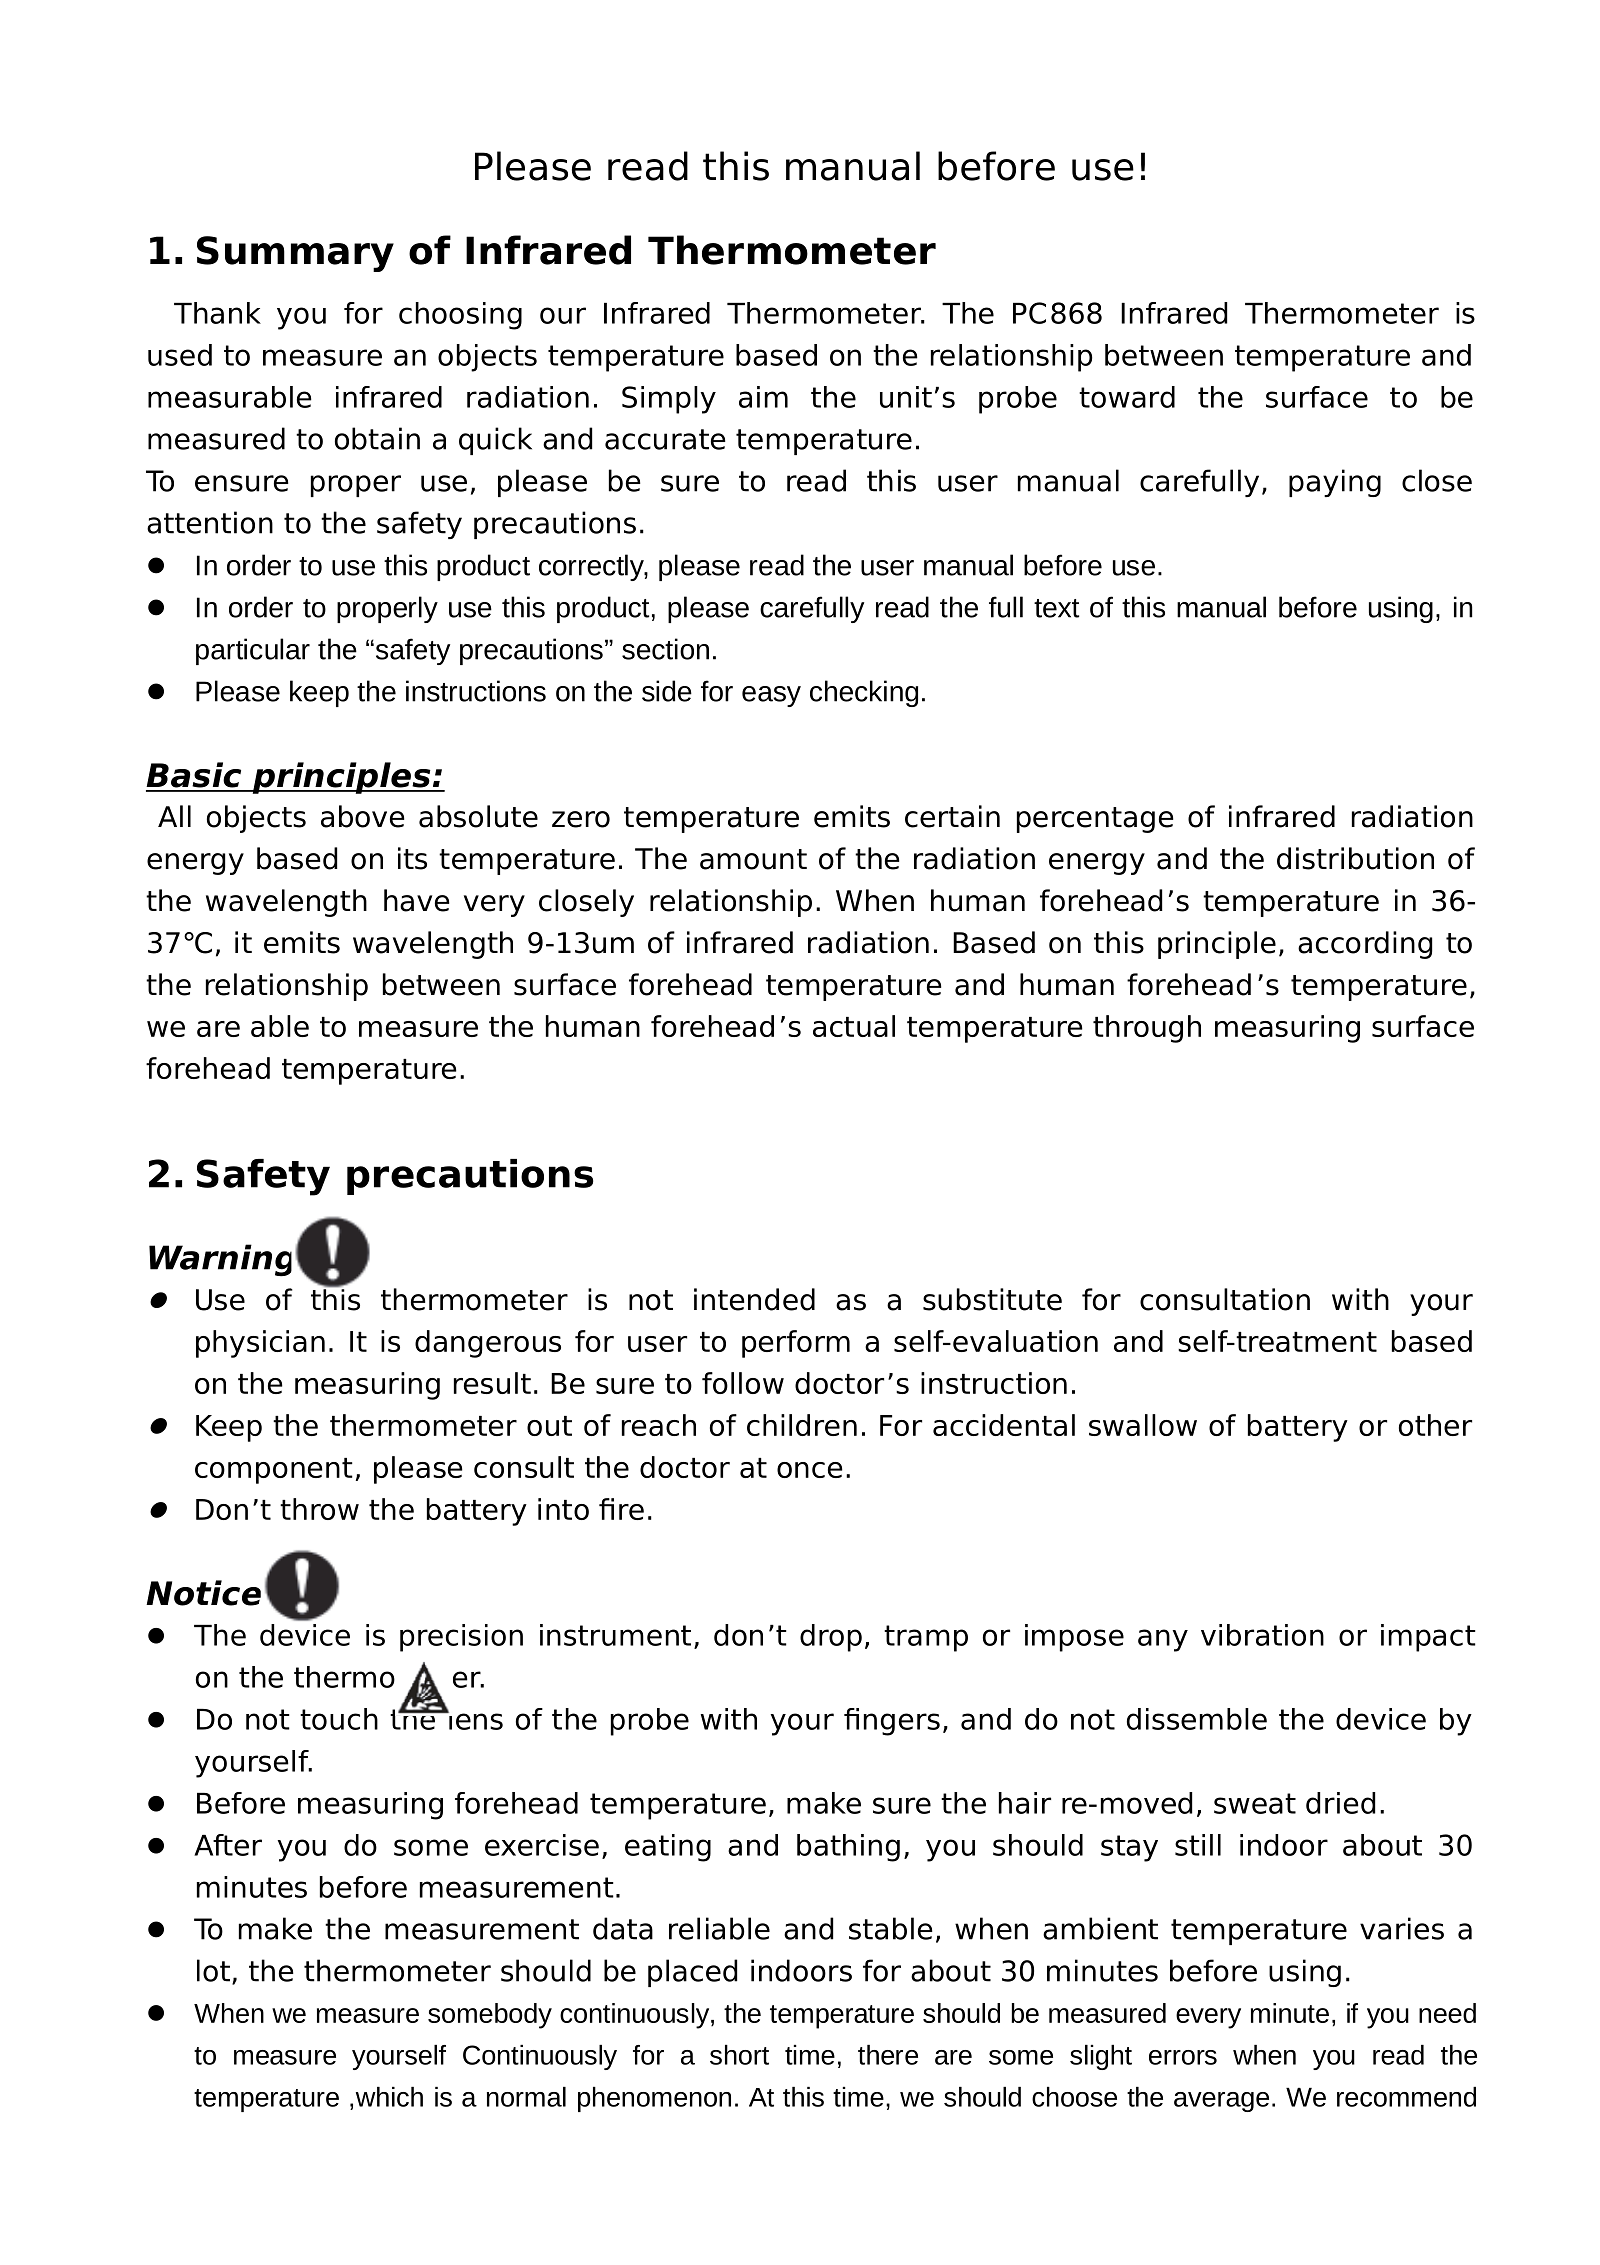  What do you see at coordinates (754, 1299) in the page?
I see `intended` at bounding box center [754, 1299].
